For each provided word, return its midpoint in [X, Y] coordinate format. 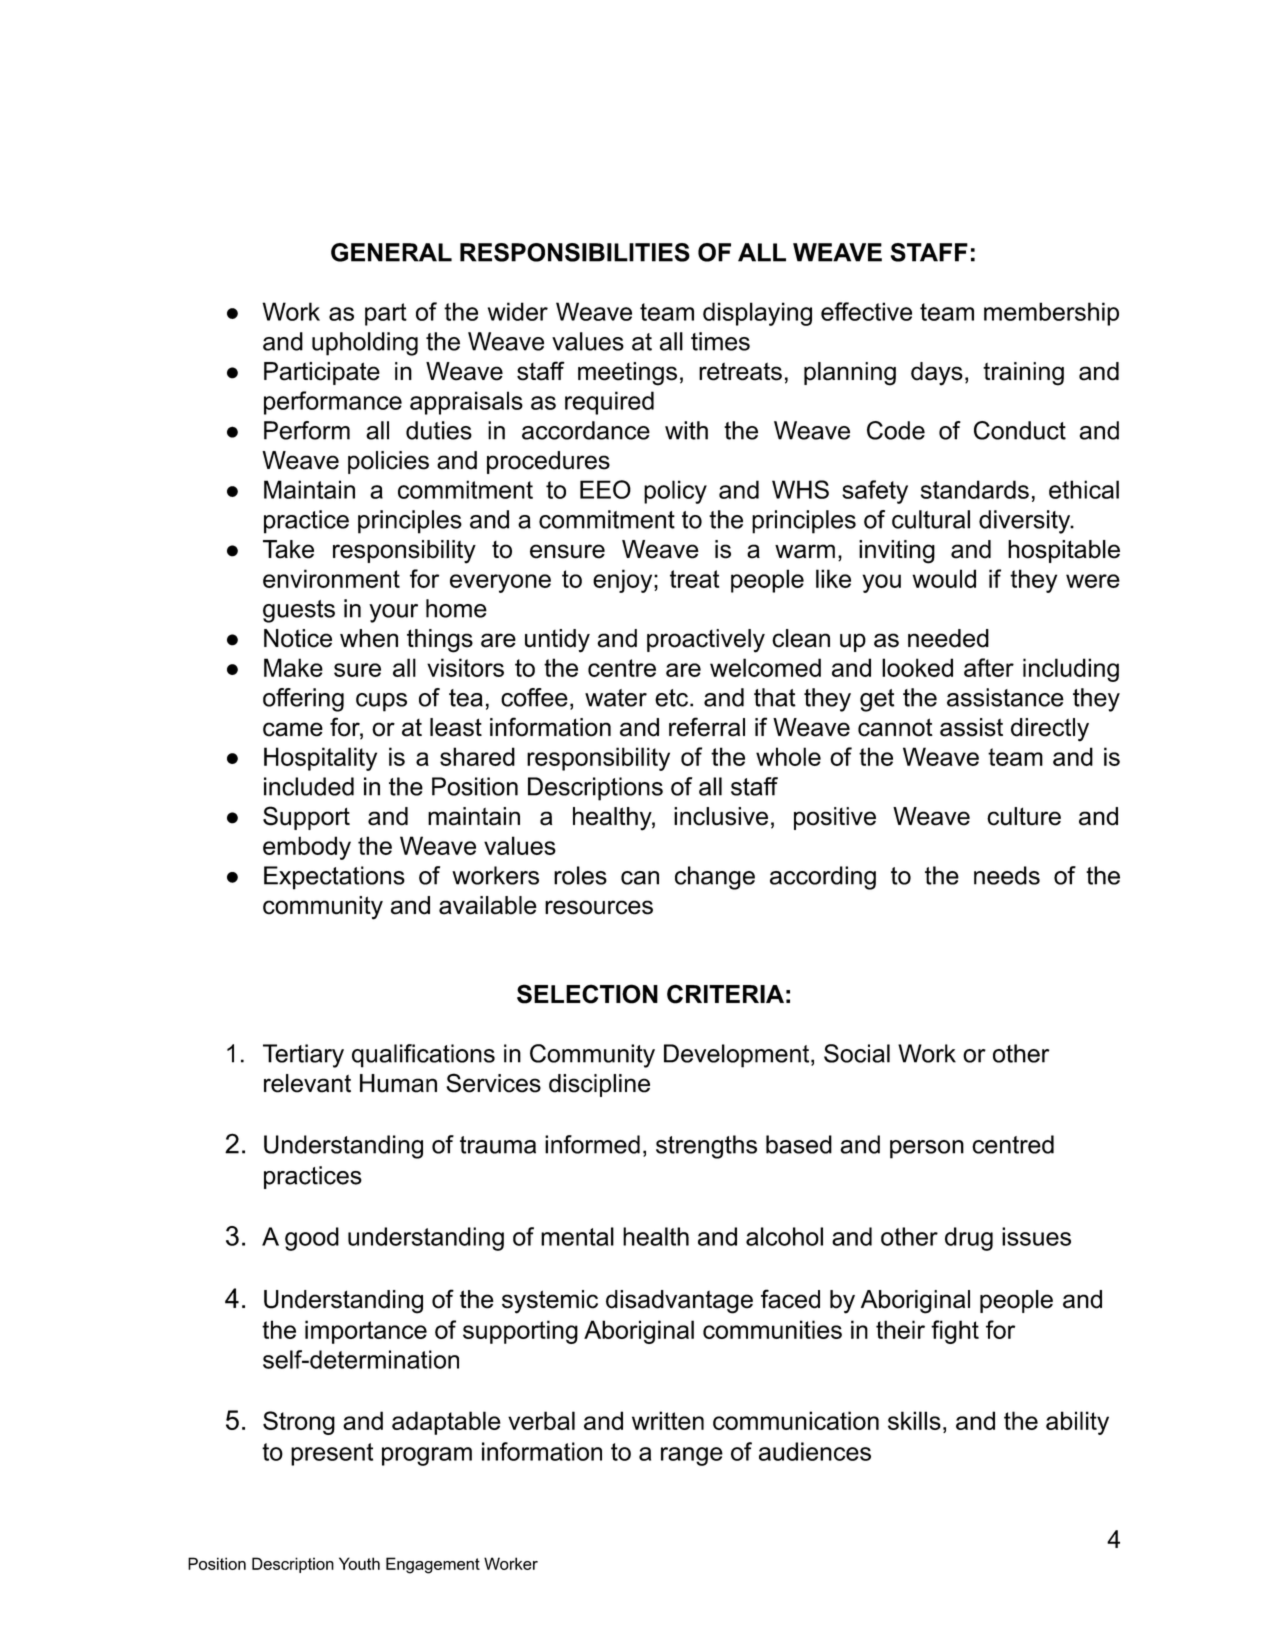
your [393, 613]
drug [969, 1239]
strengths [706, 1147]
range [692, 1456]
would [944, 578]
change [715, 878]
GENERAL [391, 252]
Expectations [334, 878]
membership [1051, 314]
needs [1007, 875]
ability [1077, 1423]
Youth [359, 1563]
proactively [706, 641]
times [720, 341]
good [312, 1239]
